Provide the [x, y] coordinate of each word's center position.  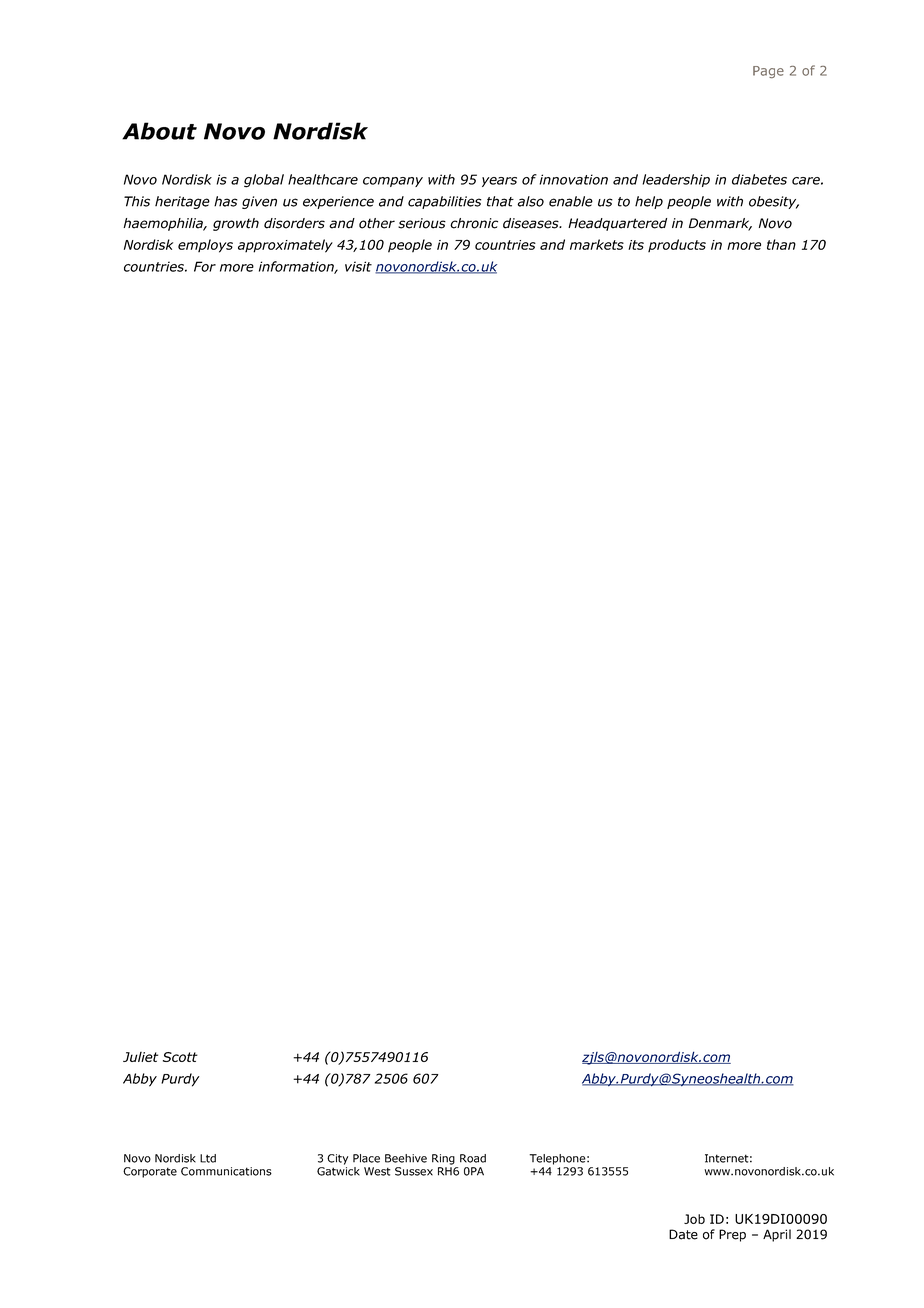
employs [205, 246]
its [636, 245]
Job [694, 1219]
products [677, 245]
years [499, 182]
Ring [443, 1159]
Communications [226, 1171]
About [159, 131]
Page [768, 72]
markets [597, 244]
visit [358, 266]
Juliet [140, 1057]
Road [473, 1158]
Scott [180, 1057]
